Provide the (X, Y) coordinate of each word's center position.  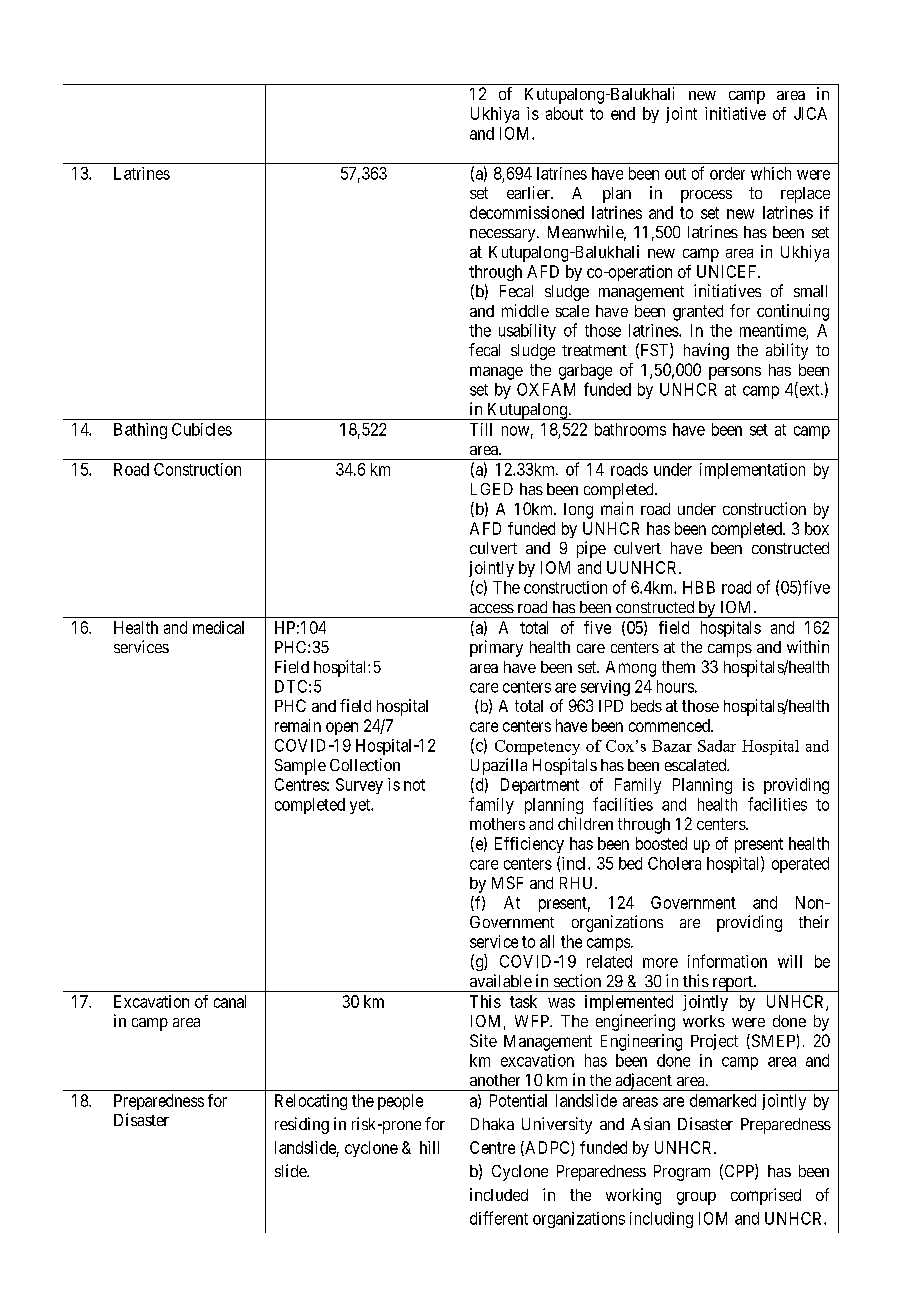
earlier (529, 192)
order (727, 173)
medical (218, 627)
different (499, 1218)
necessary (504, 235)
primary (496, 648)
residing (302, 1125)
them (678, 667)
